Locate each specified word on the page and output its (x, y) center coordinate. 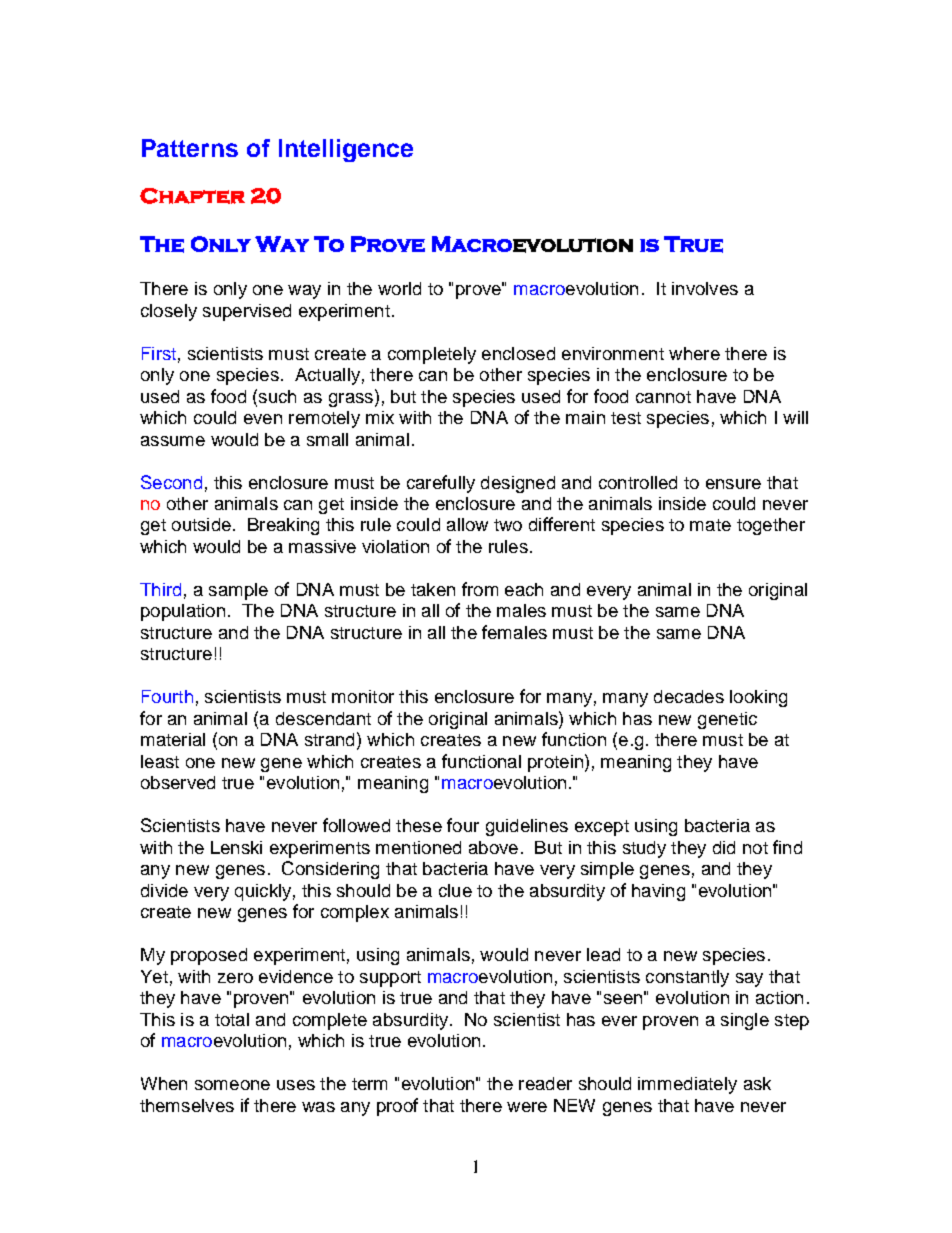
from (480, 589)
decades (689, 696)
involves (705, 288)
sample (238, 591)
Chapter (192, 196)
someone (232, 1085)
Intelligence (346, 150)
